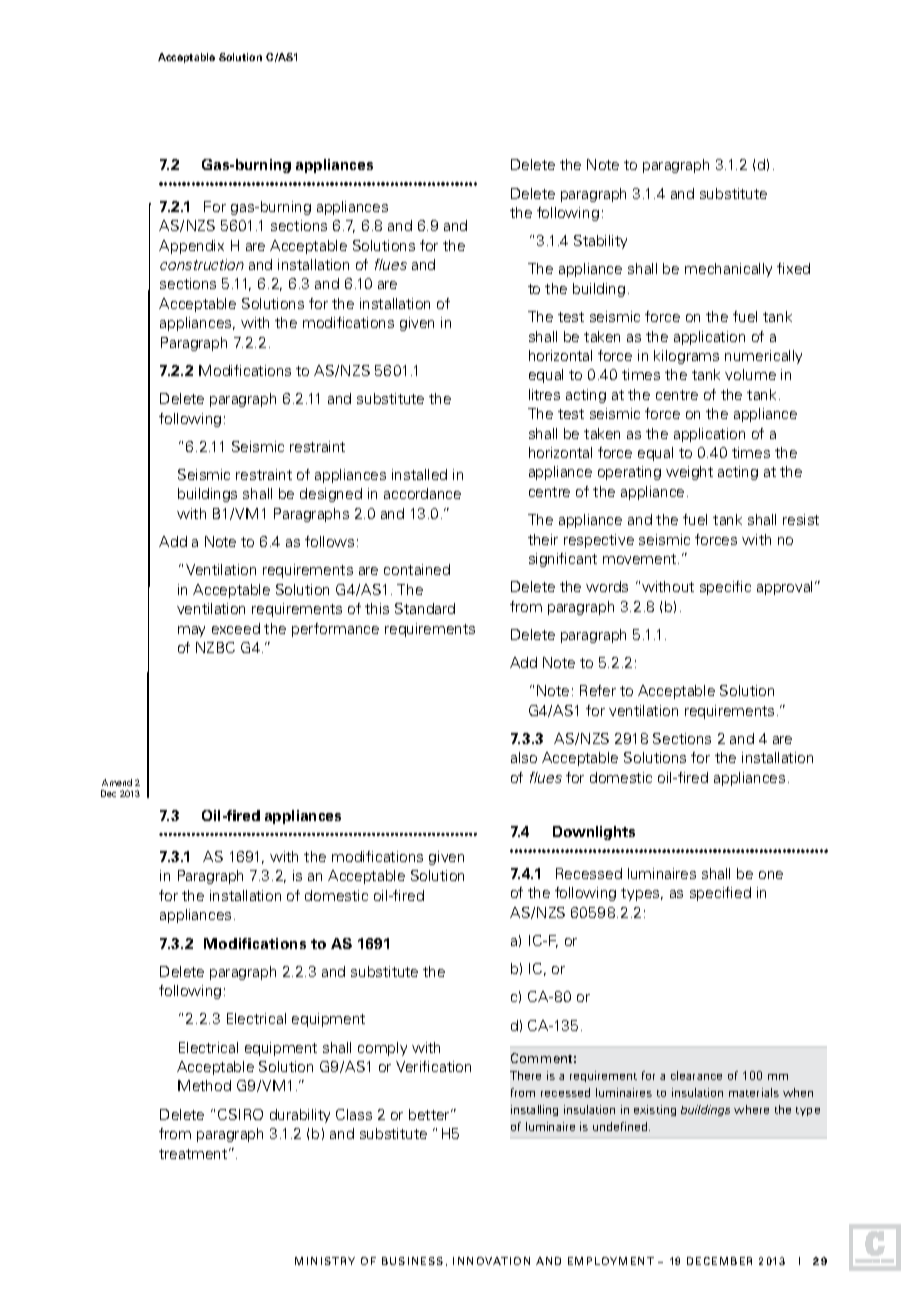 The width and height of the page is (924, 1308). I want to click on construction, so click(202, 264).
